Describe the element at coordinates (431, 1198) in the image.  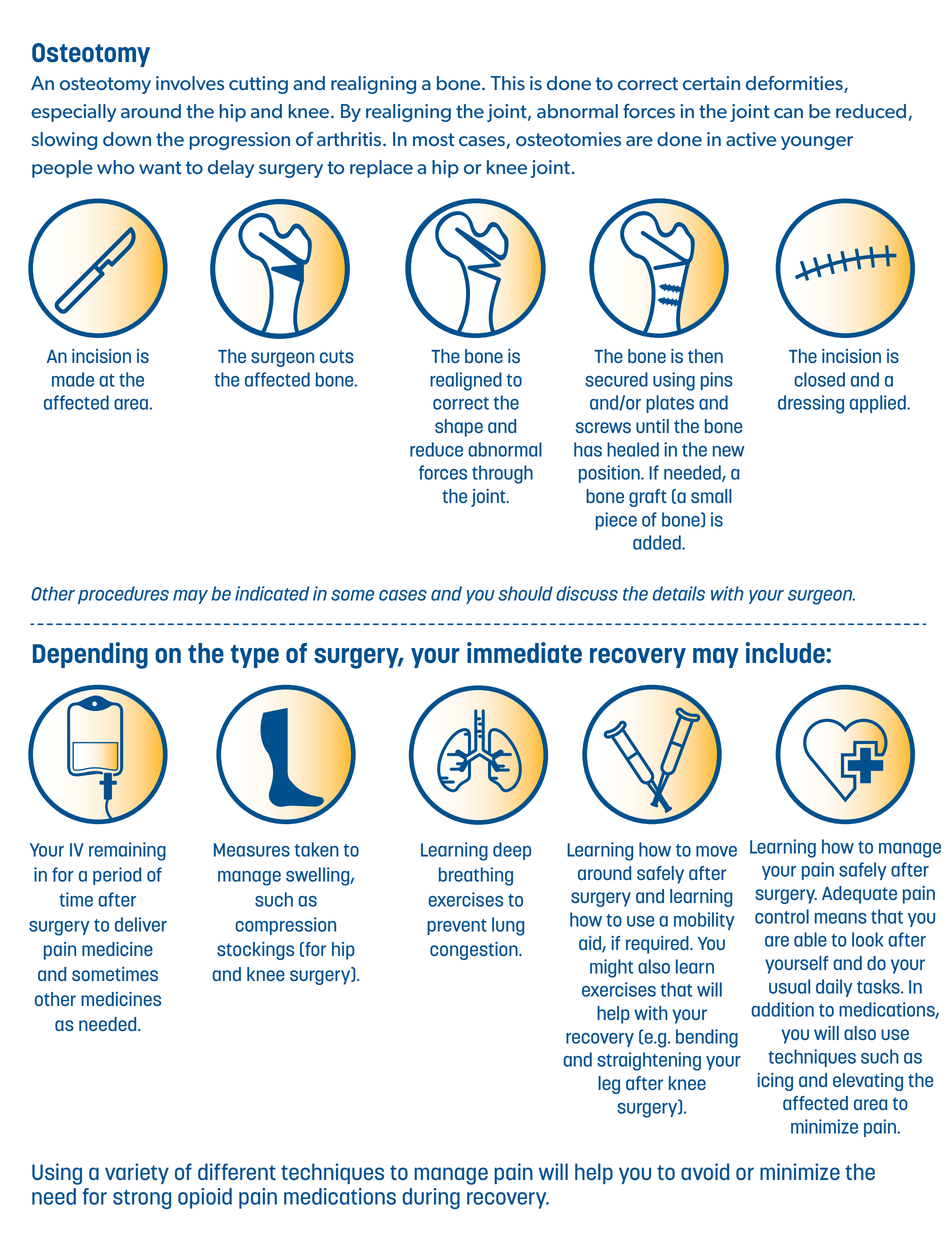
I see `during` at that location.
